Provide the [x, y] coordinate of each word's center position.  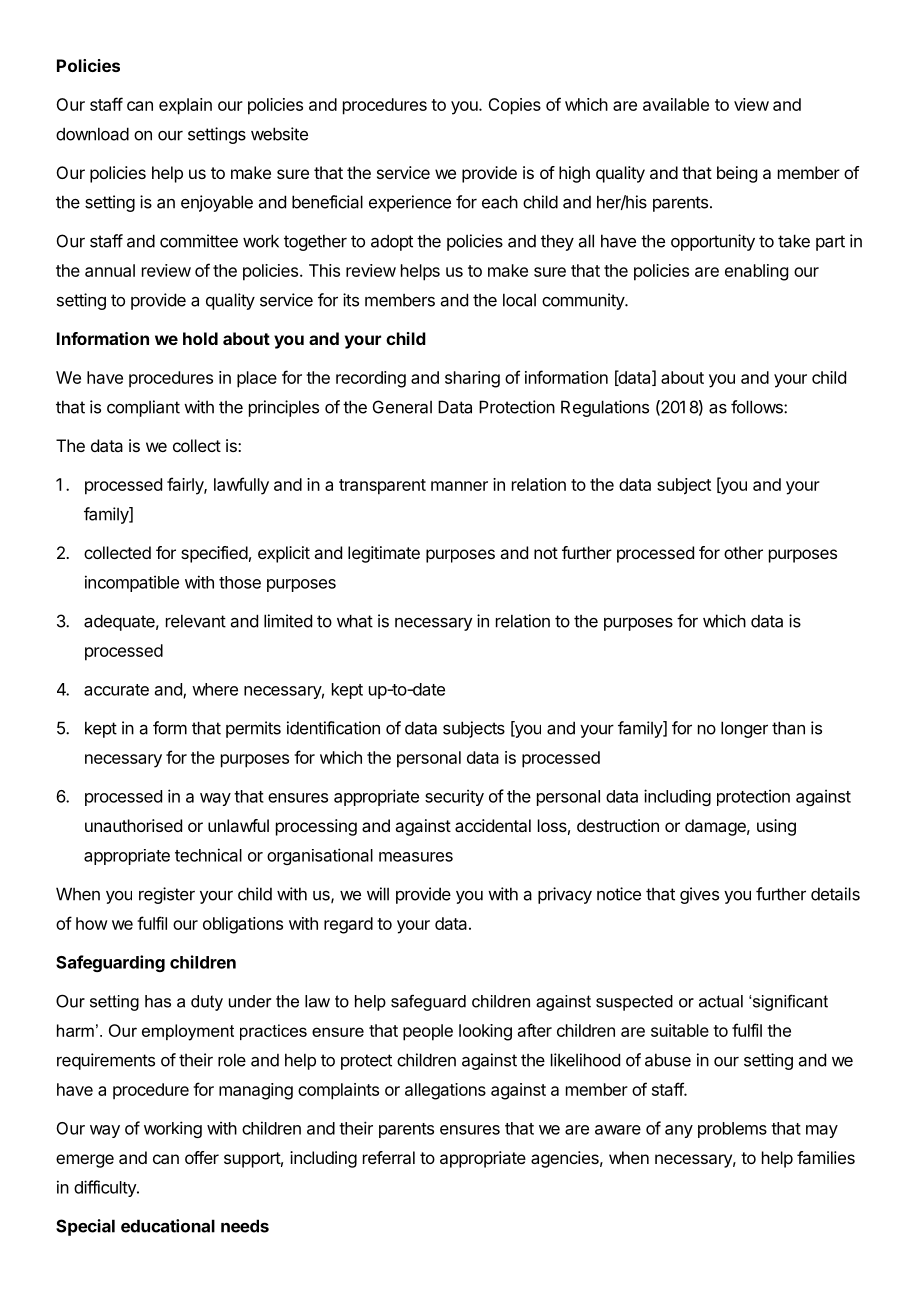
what [355, 621]
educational [168, 1226]
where [215, 689]
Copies [514, 106]
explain [185, 106]
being [737, 174]
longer [744, 729]
